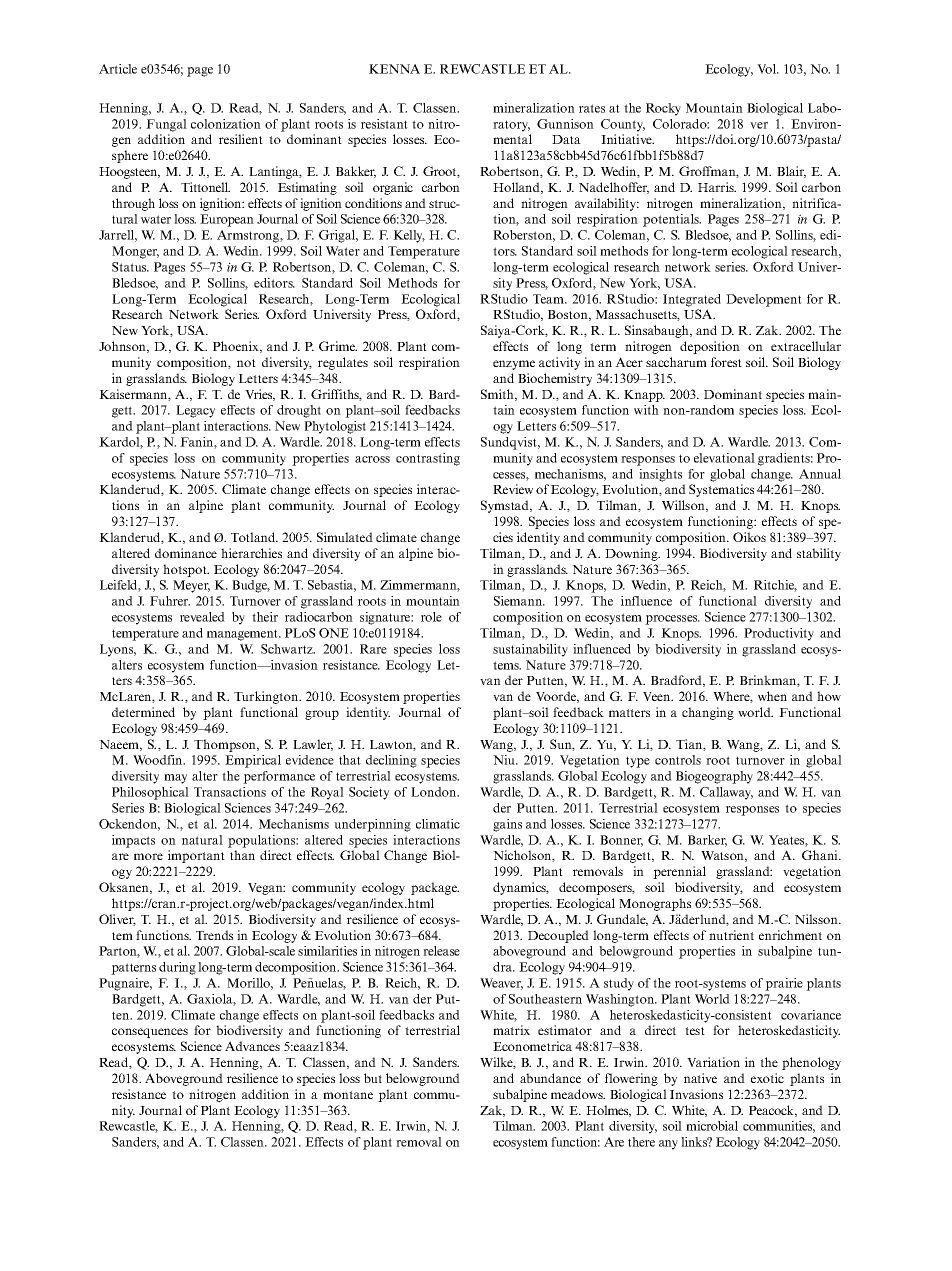  Describe the element at coordinates (431, 617) in the screenshot. I see `role` at that location.
